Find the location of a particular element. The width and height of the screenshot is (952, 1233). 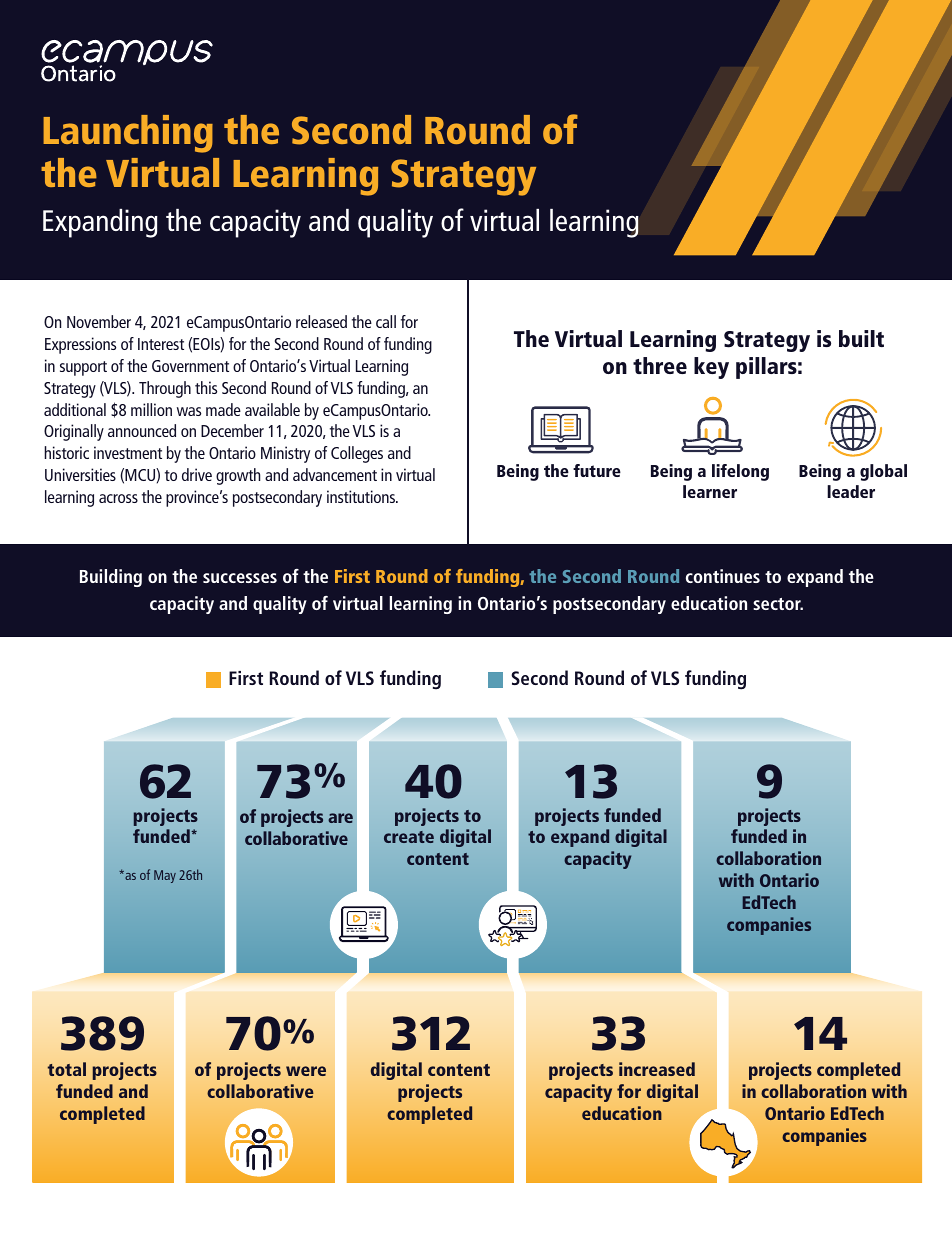

Launching is located at coordinates (128, 134).
